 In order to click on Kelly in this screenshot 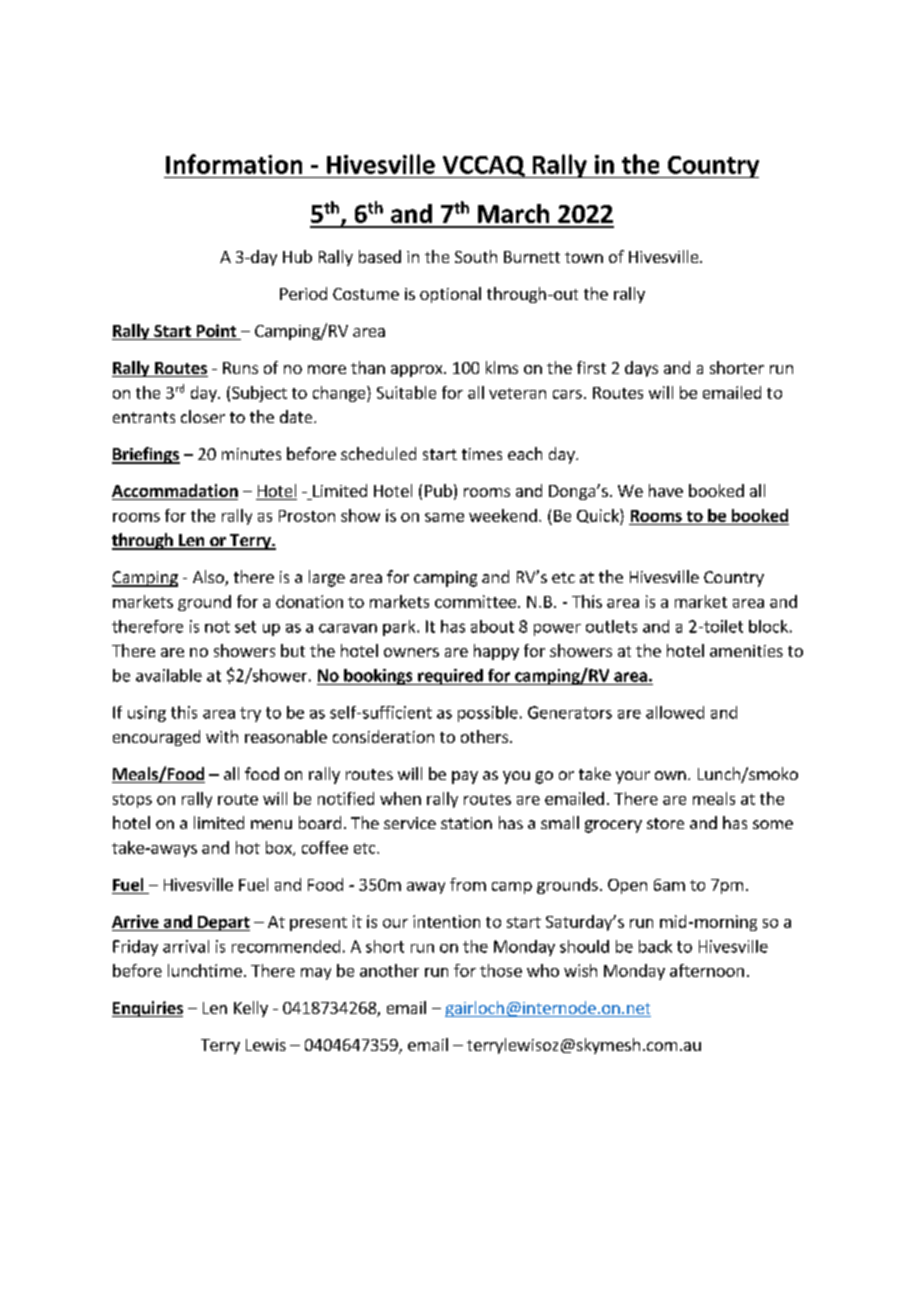, I will do `click(251, 1009)`.
